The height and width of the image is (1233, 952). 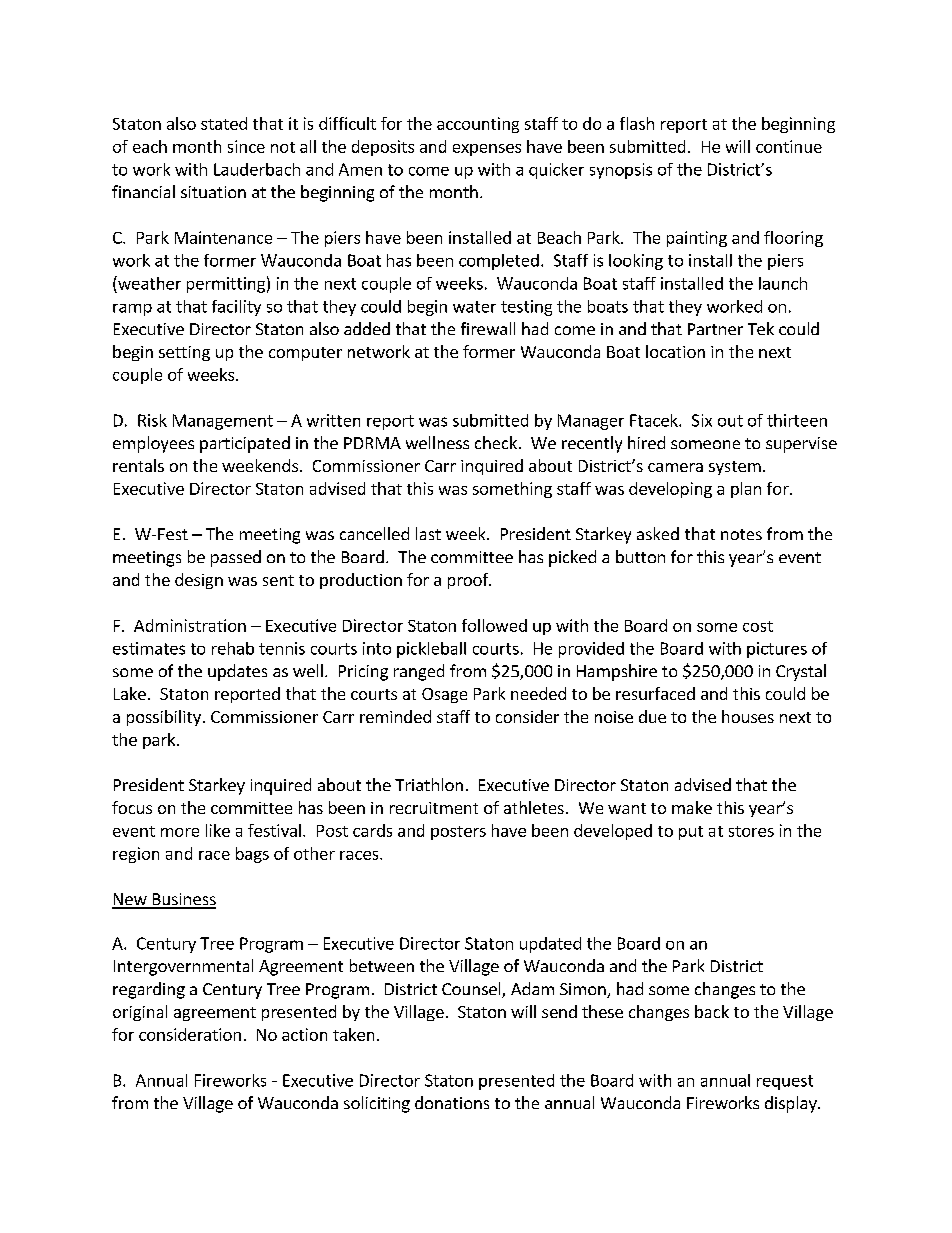 What do you see at coordinates (789, 146) in the image?
I see `continue` at bounding box center [789, 146].
